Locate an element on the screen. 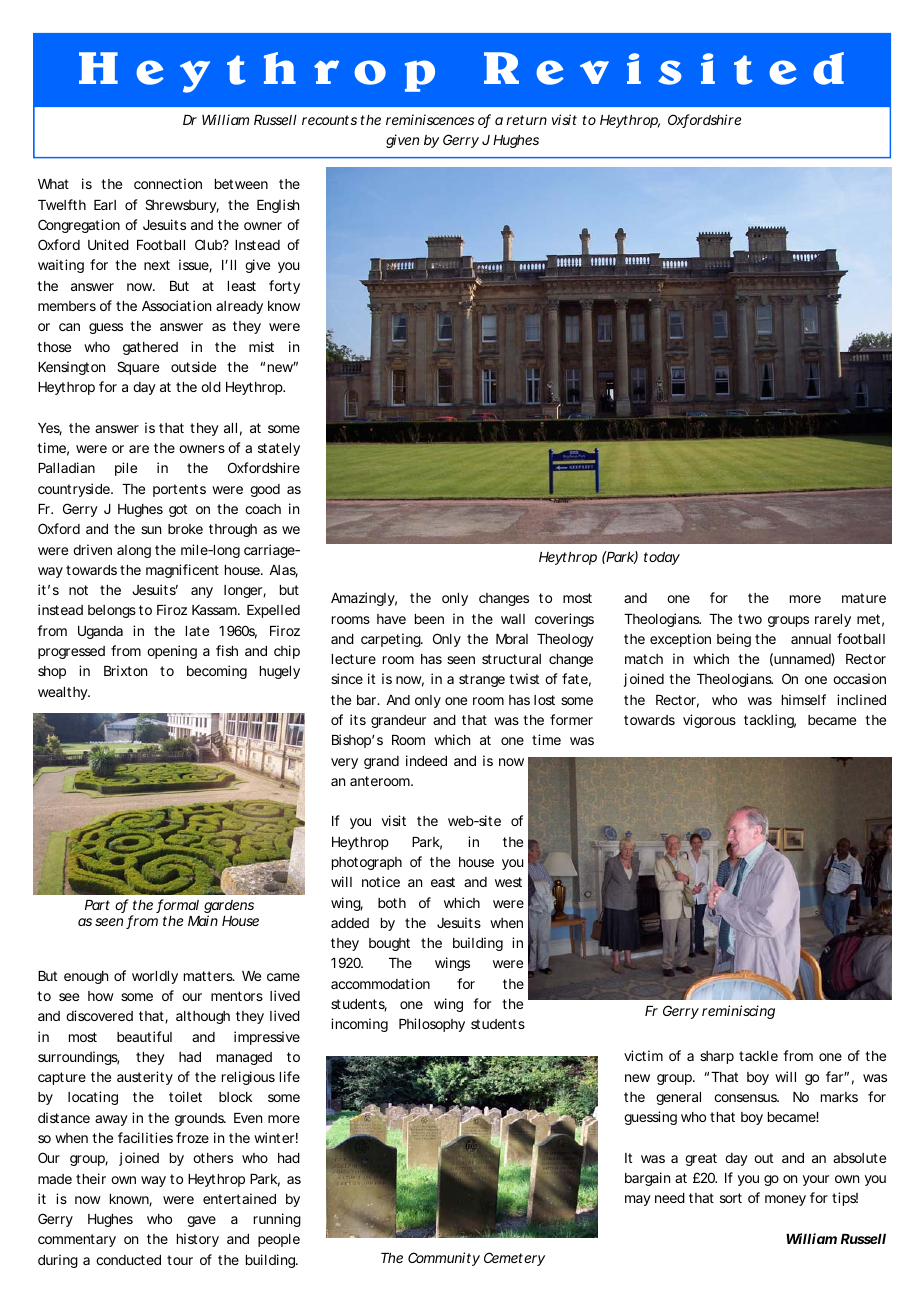 The width and height of the screenshot is (924, 1308). conducted is located at coordinates (128, 1260).
